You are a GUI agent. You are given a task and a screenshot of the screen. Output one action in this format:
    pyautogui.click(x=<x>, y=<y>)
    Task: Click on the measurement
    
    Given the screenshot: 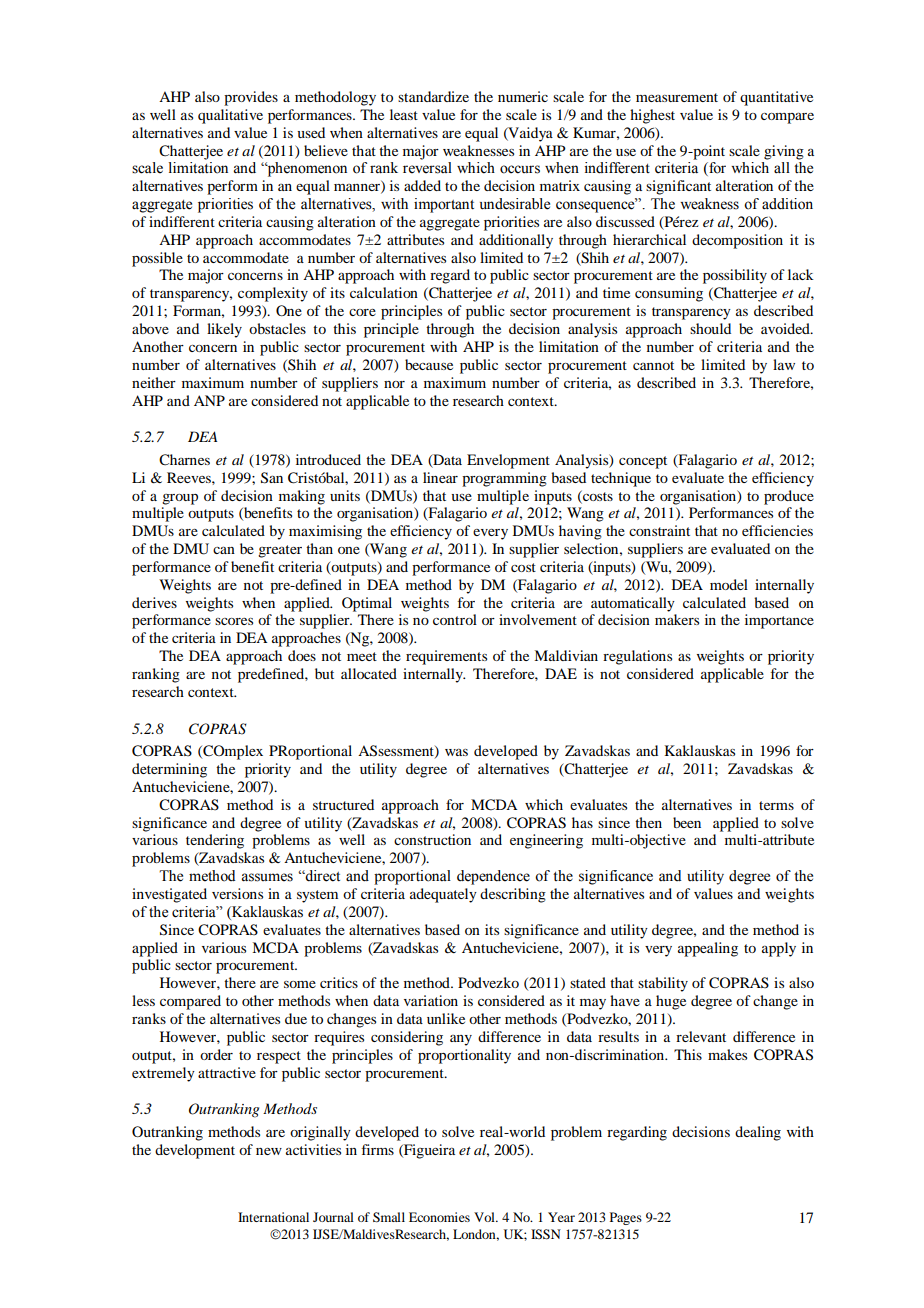 What is the action you would take?
    pyautogui.click(x=677, y=97)
